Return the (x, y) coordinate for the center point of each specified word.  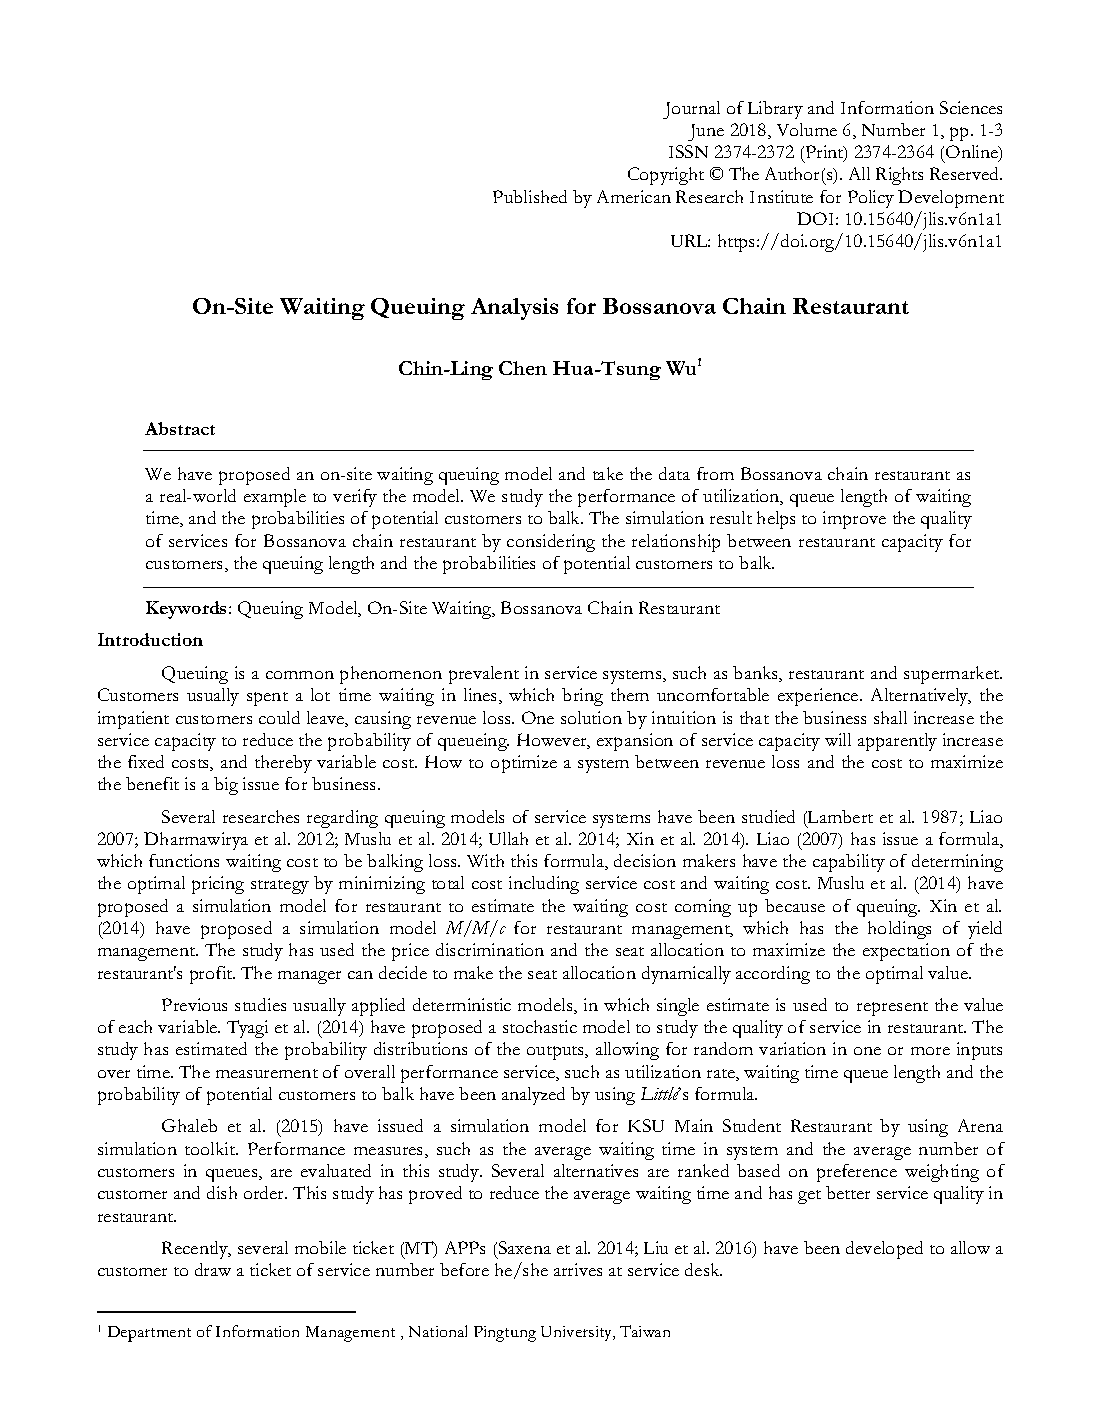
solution (591, 717)
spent (267, 699)
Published (530, 196)
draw (213, 1269)
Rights (899, 176)
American (634, 196)
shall (890, 717)
